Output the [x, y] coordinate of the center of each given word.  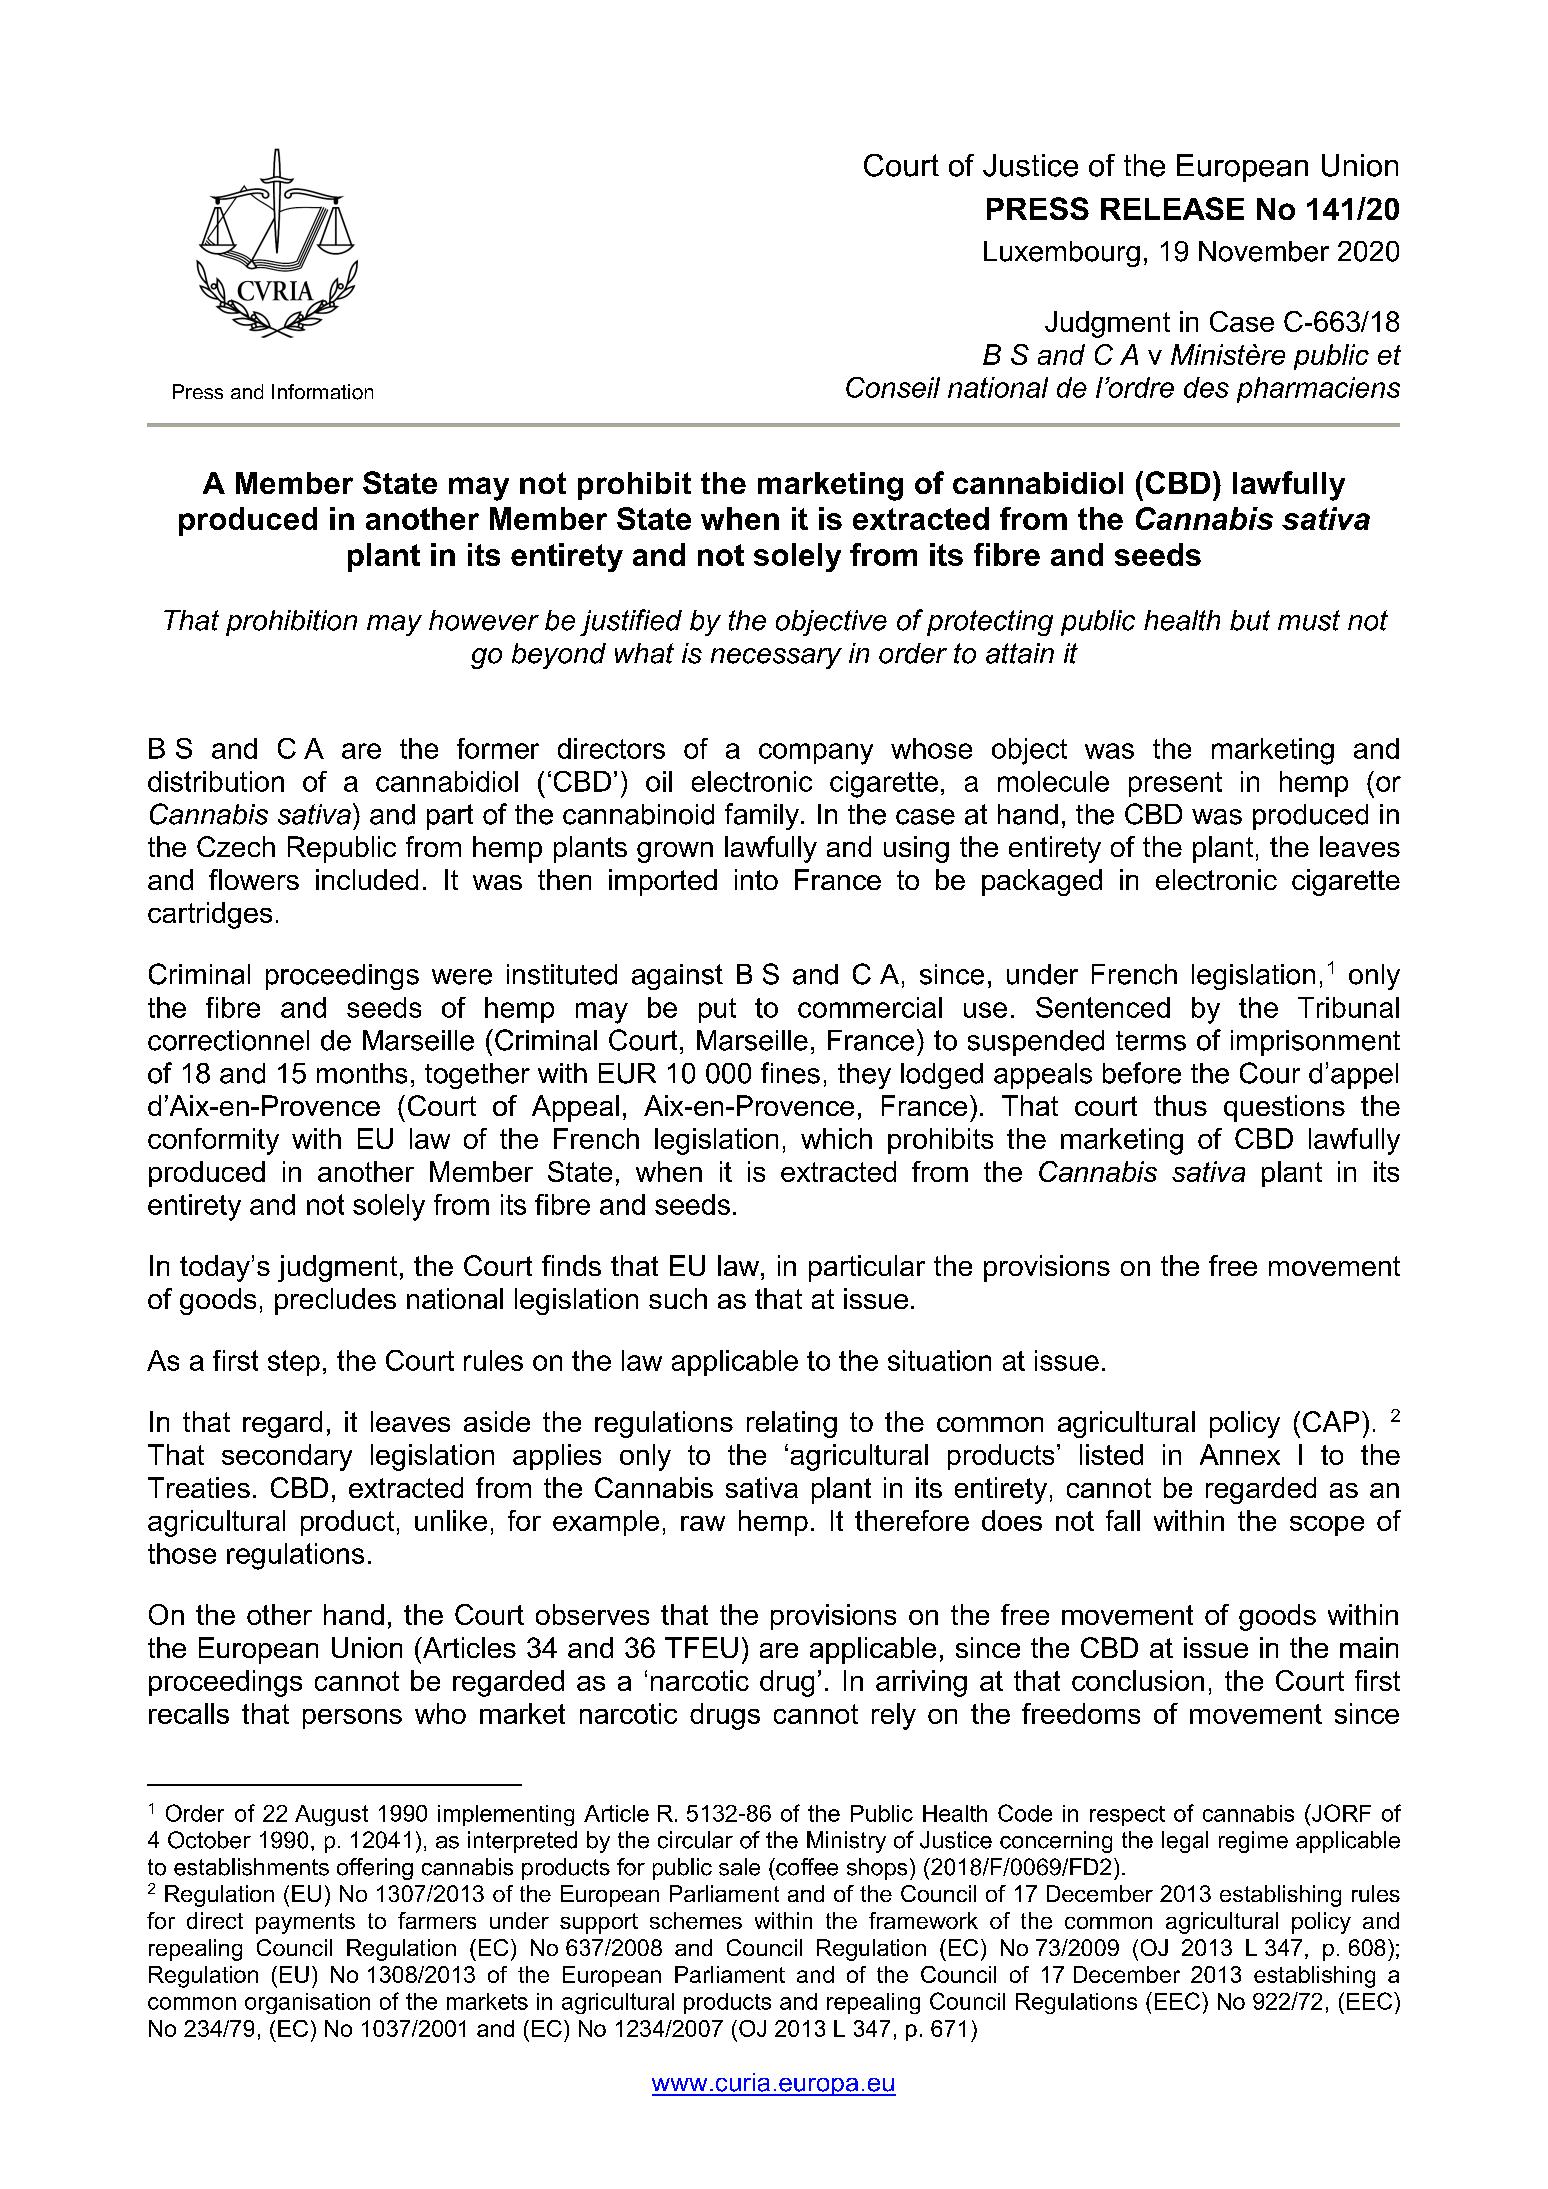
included [367, 879]
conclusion [1138, 1680]
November [1264, 251]
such [678, 1298]
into [756, 879]
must [1309, 620]
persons [352, 1719]
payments [305, 1923]
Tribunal [1348, 1007]
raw [703, 1523]
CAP [1331, 1421]
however [484, 620]
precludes [335, 1301]
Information [322, 392]
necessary [776, 658]
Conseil [893, 387]
